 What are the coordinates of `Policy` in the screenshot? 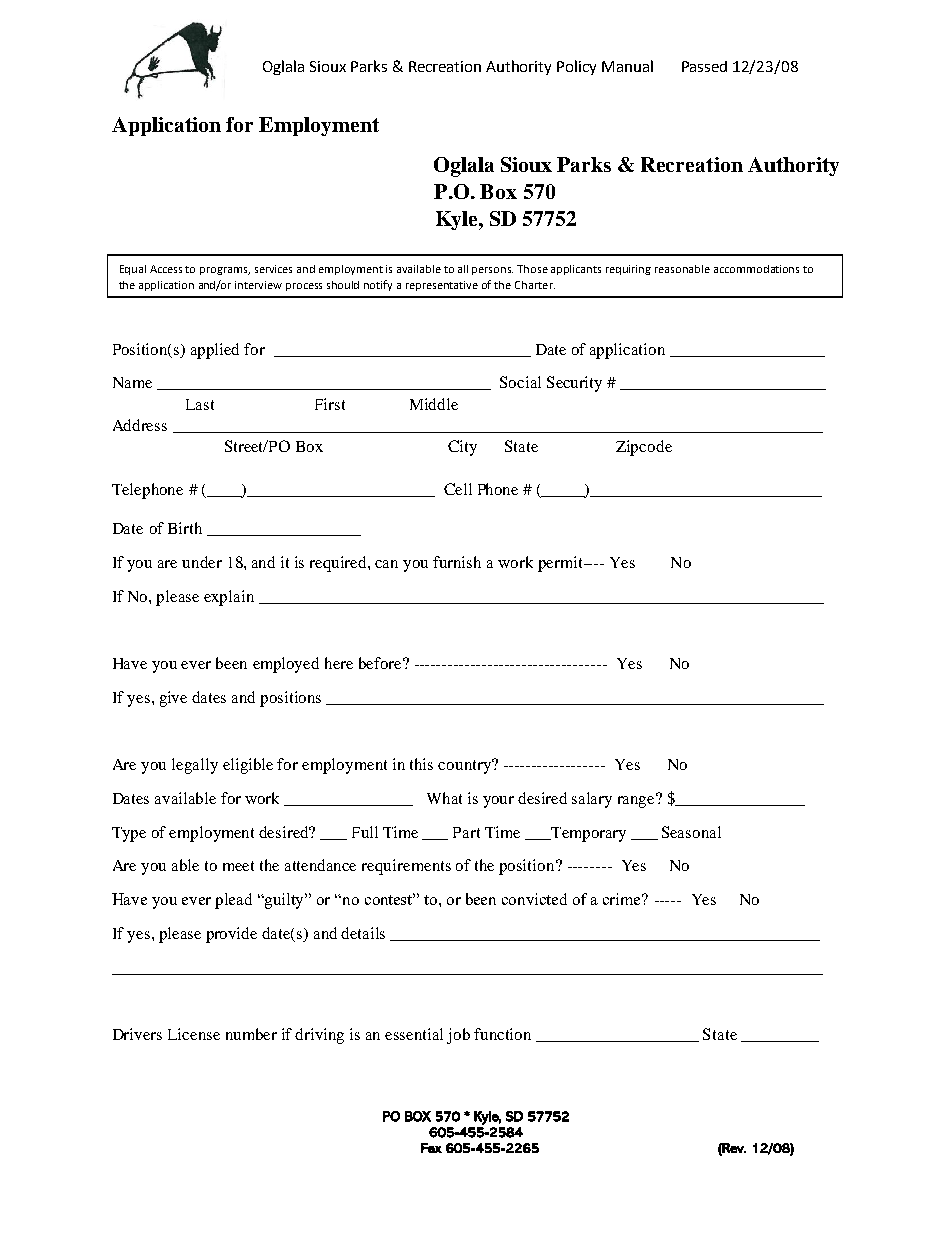 It's located at (576, 67).
